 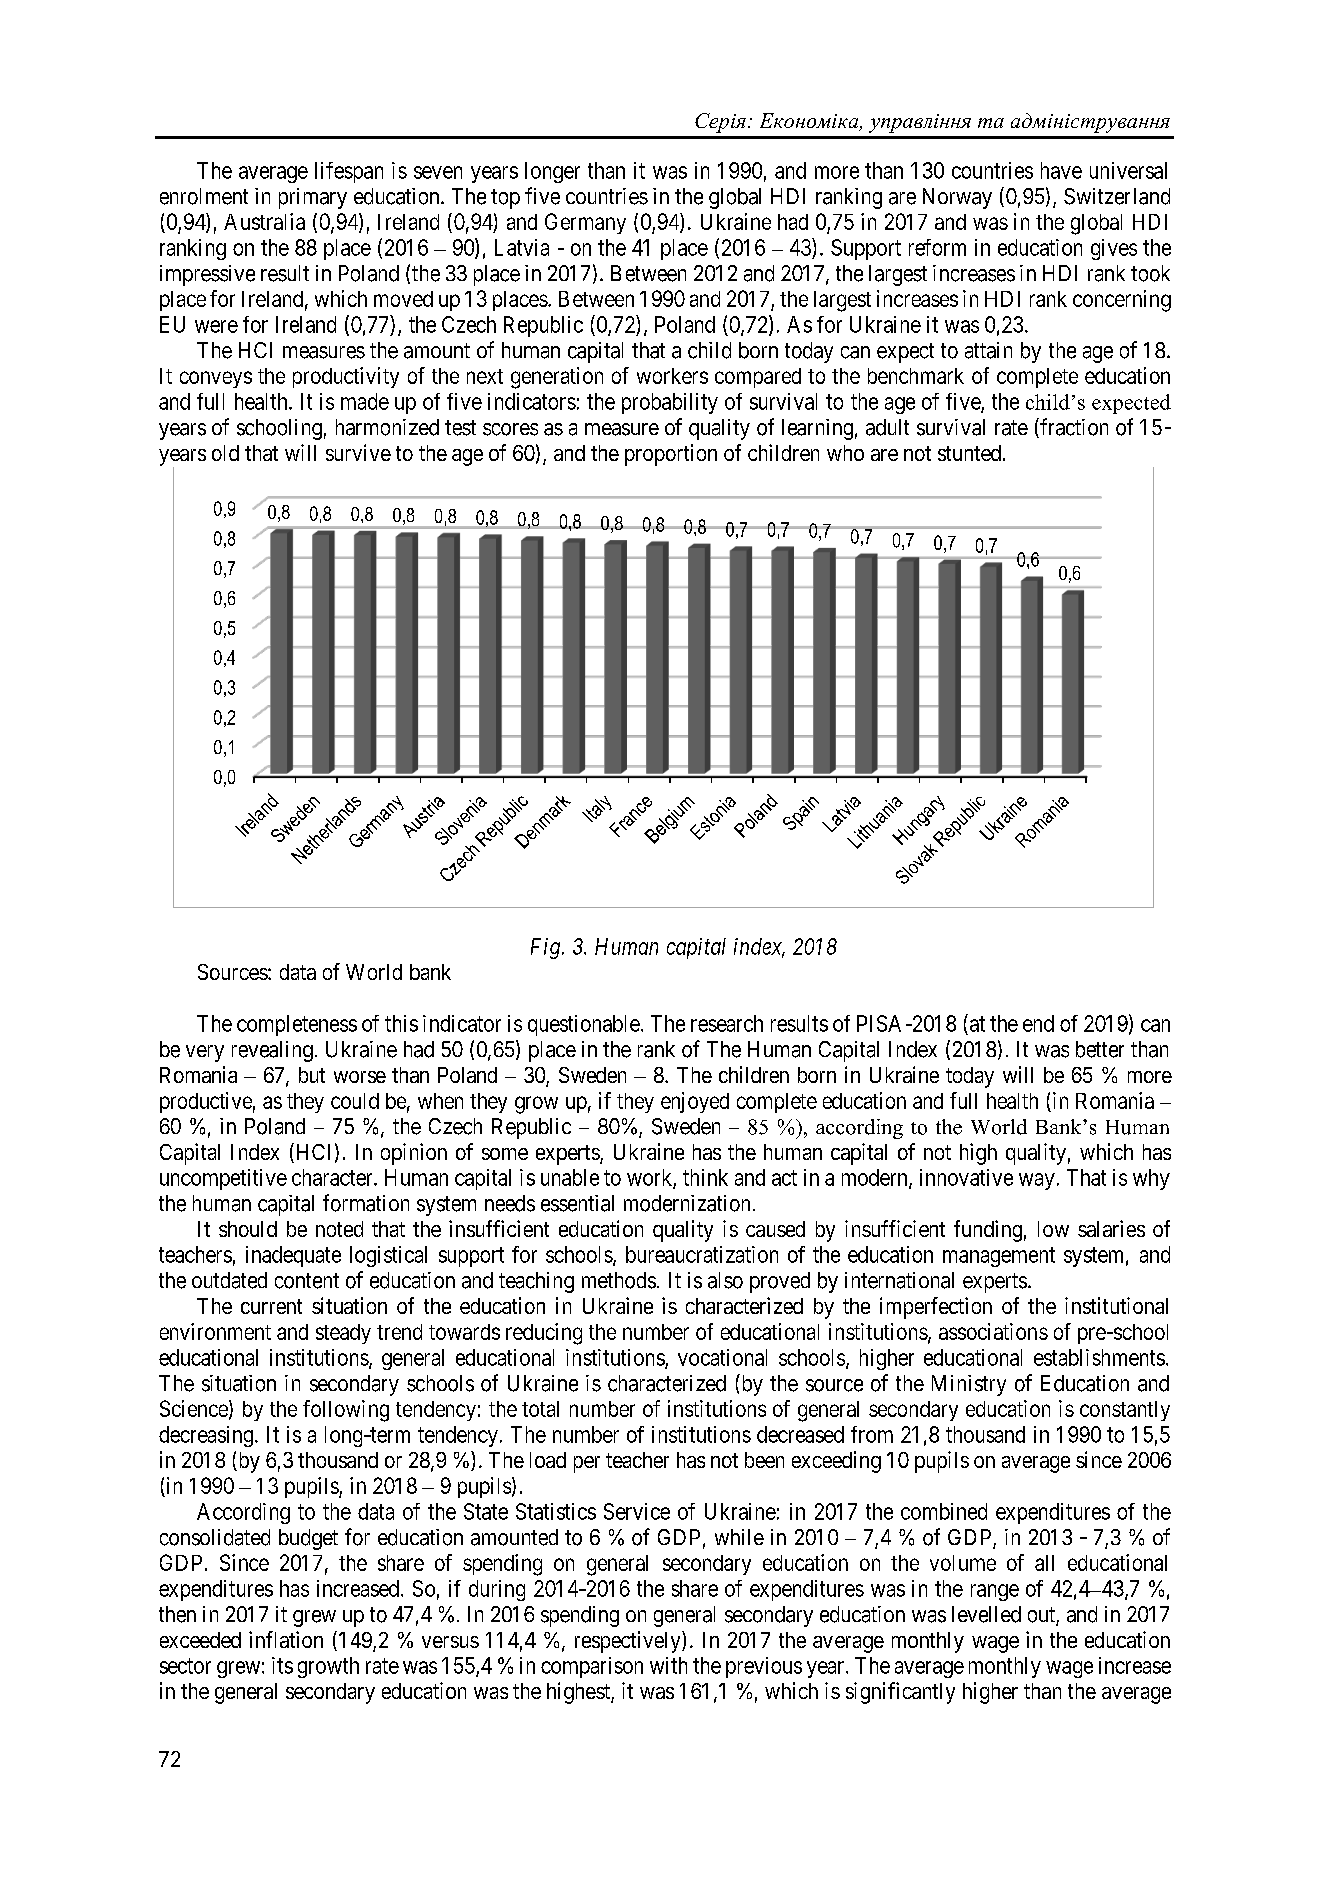 What do you see at coordinates (547, 948) in the image?
I see `Fig` at bounding box center [547, 948].
